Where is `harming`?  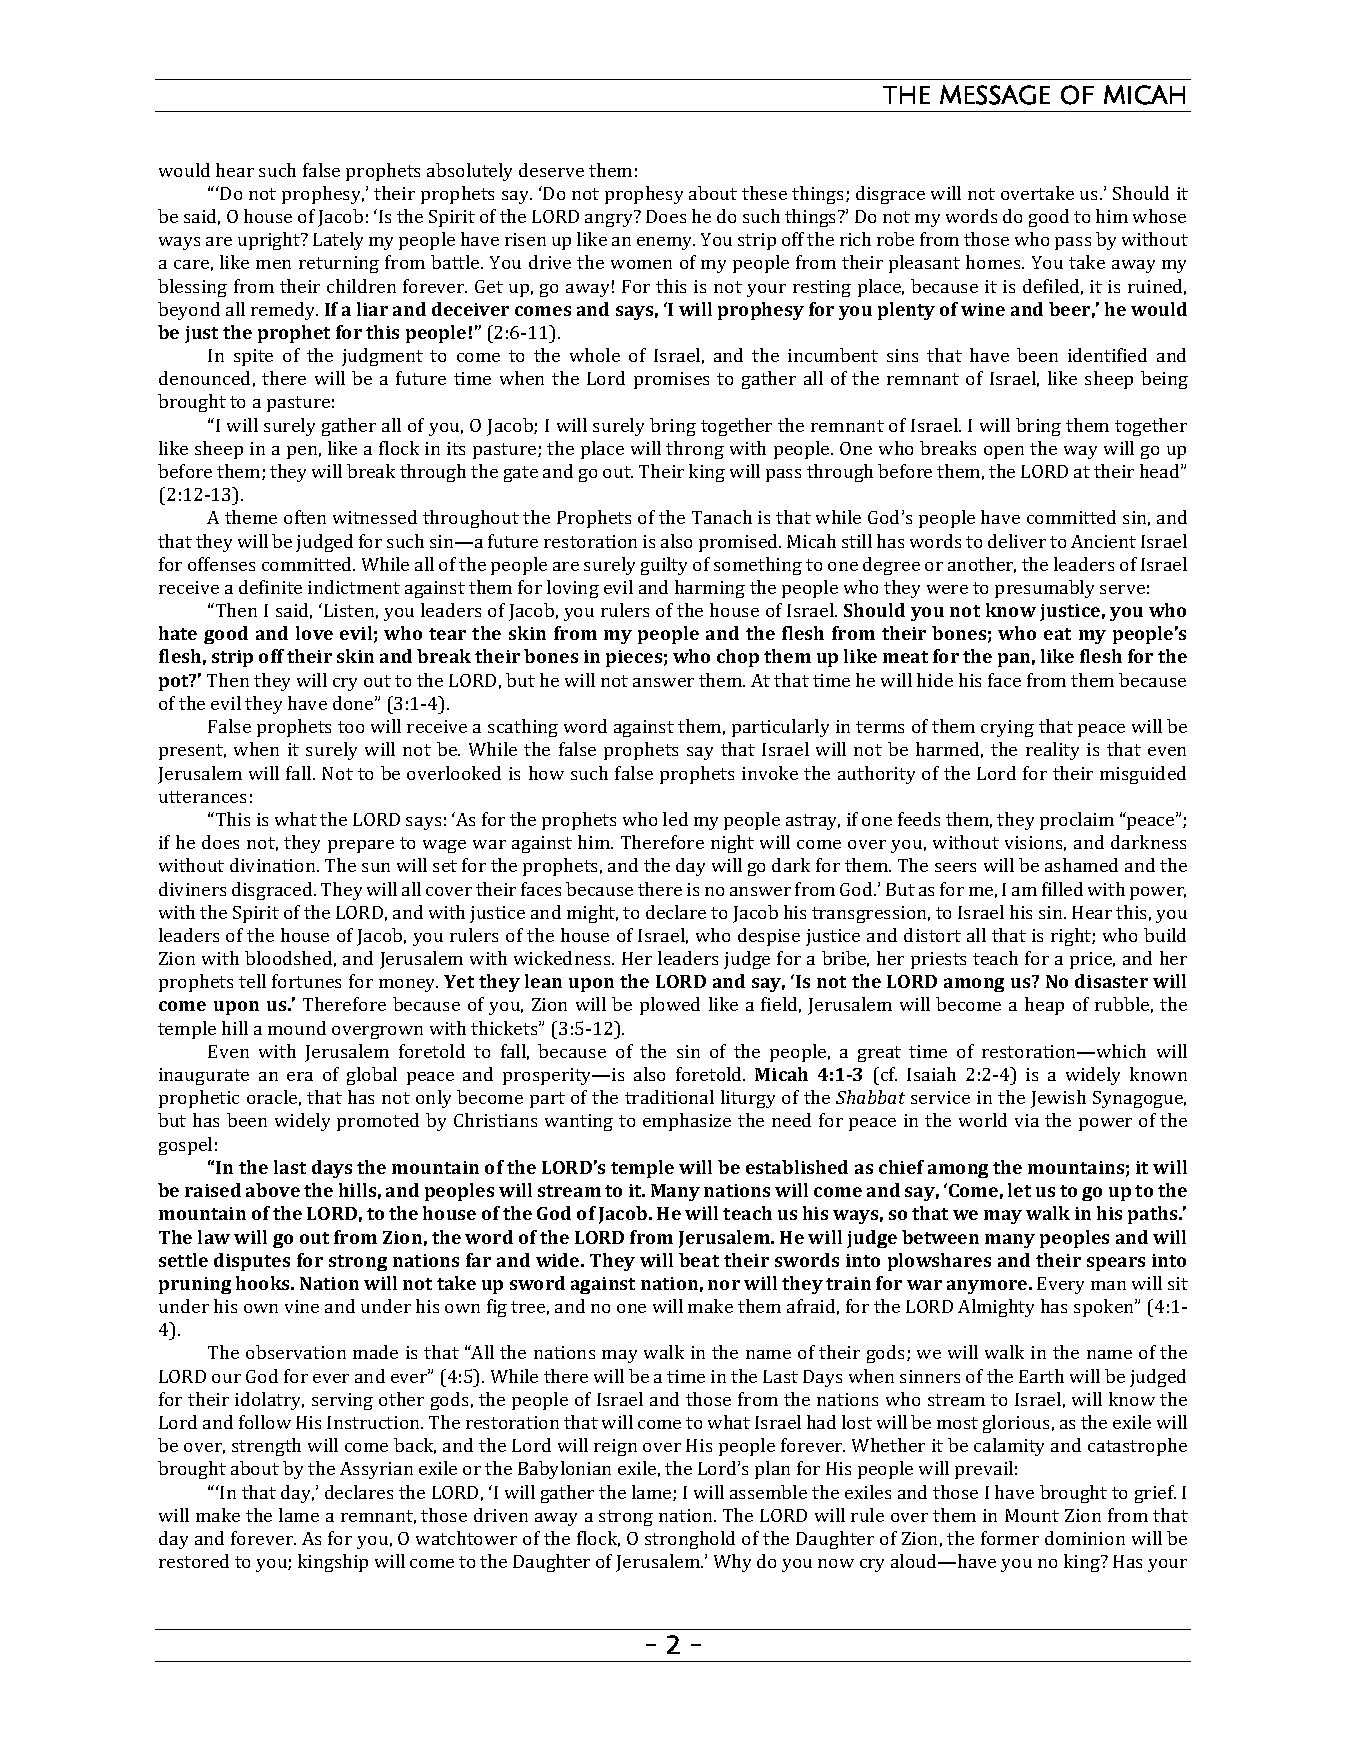
harming is located at coordinates (710, 589).
